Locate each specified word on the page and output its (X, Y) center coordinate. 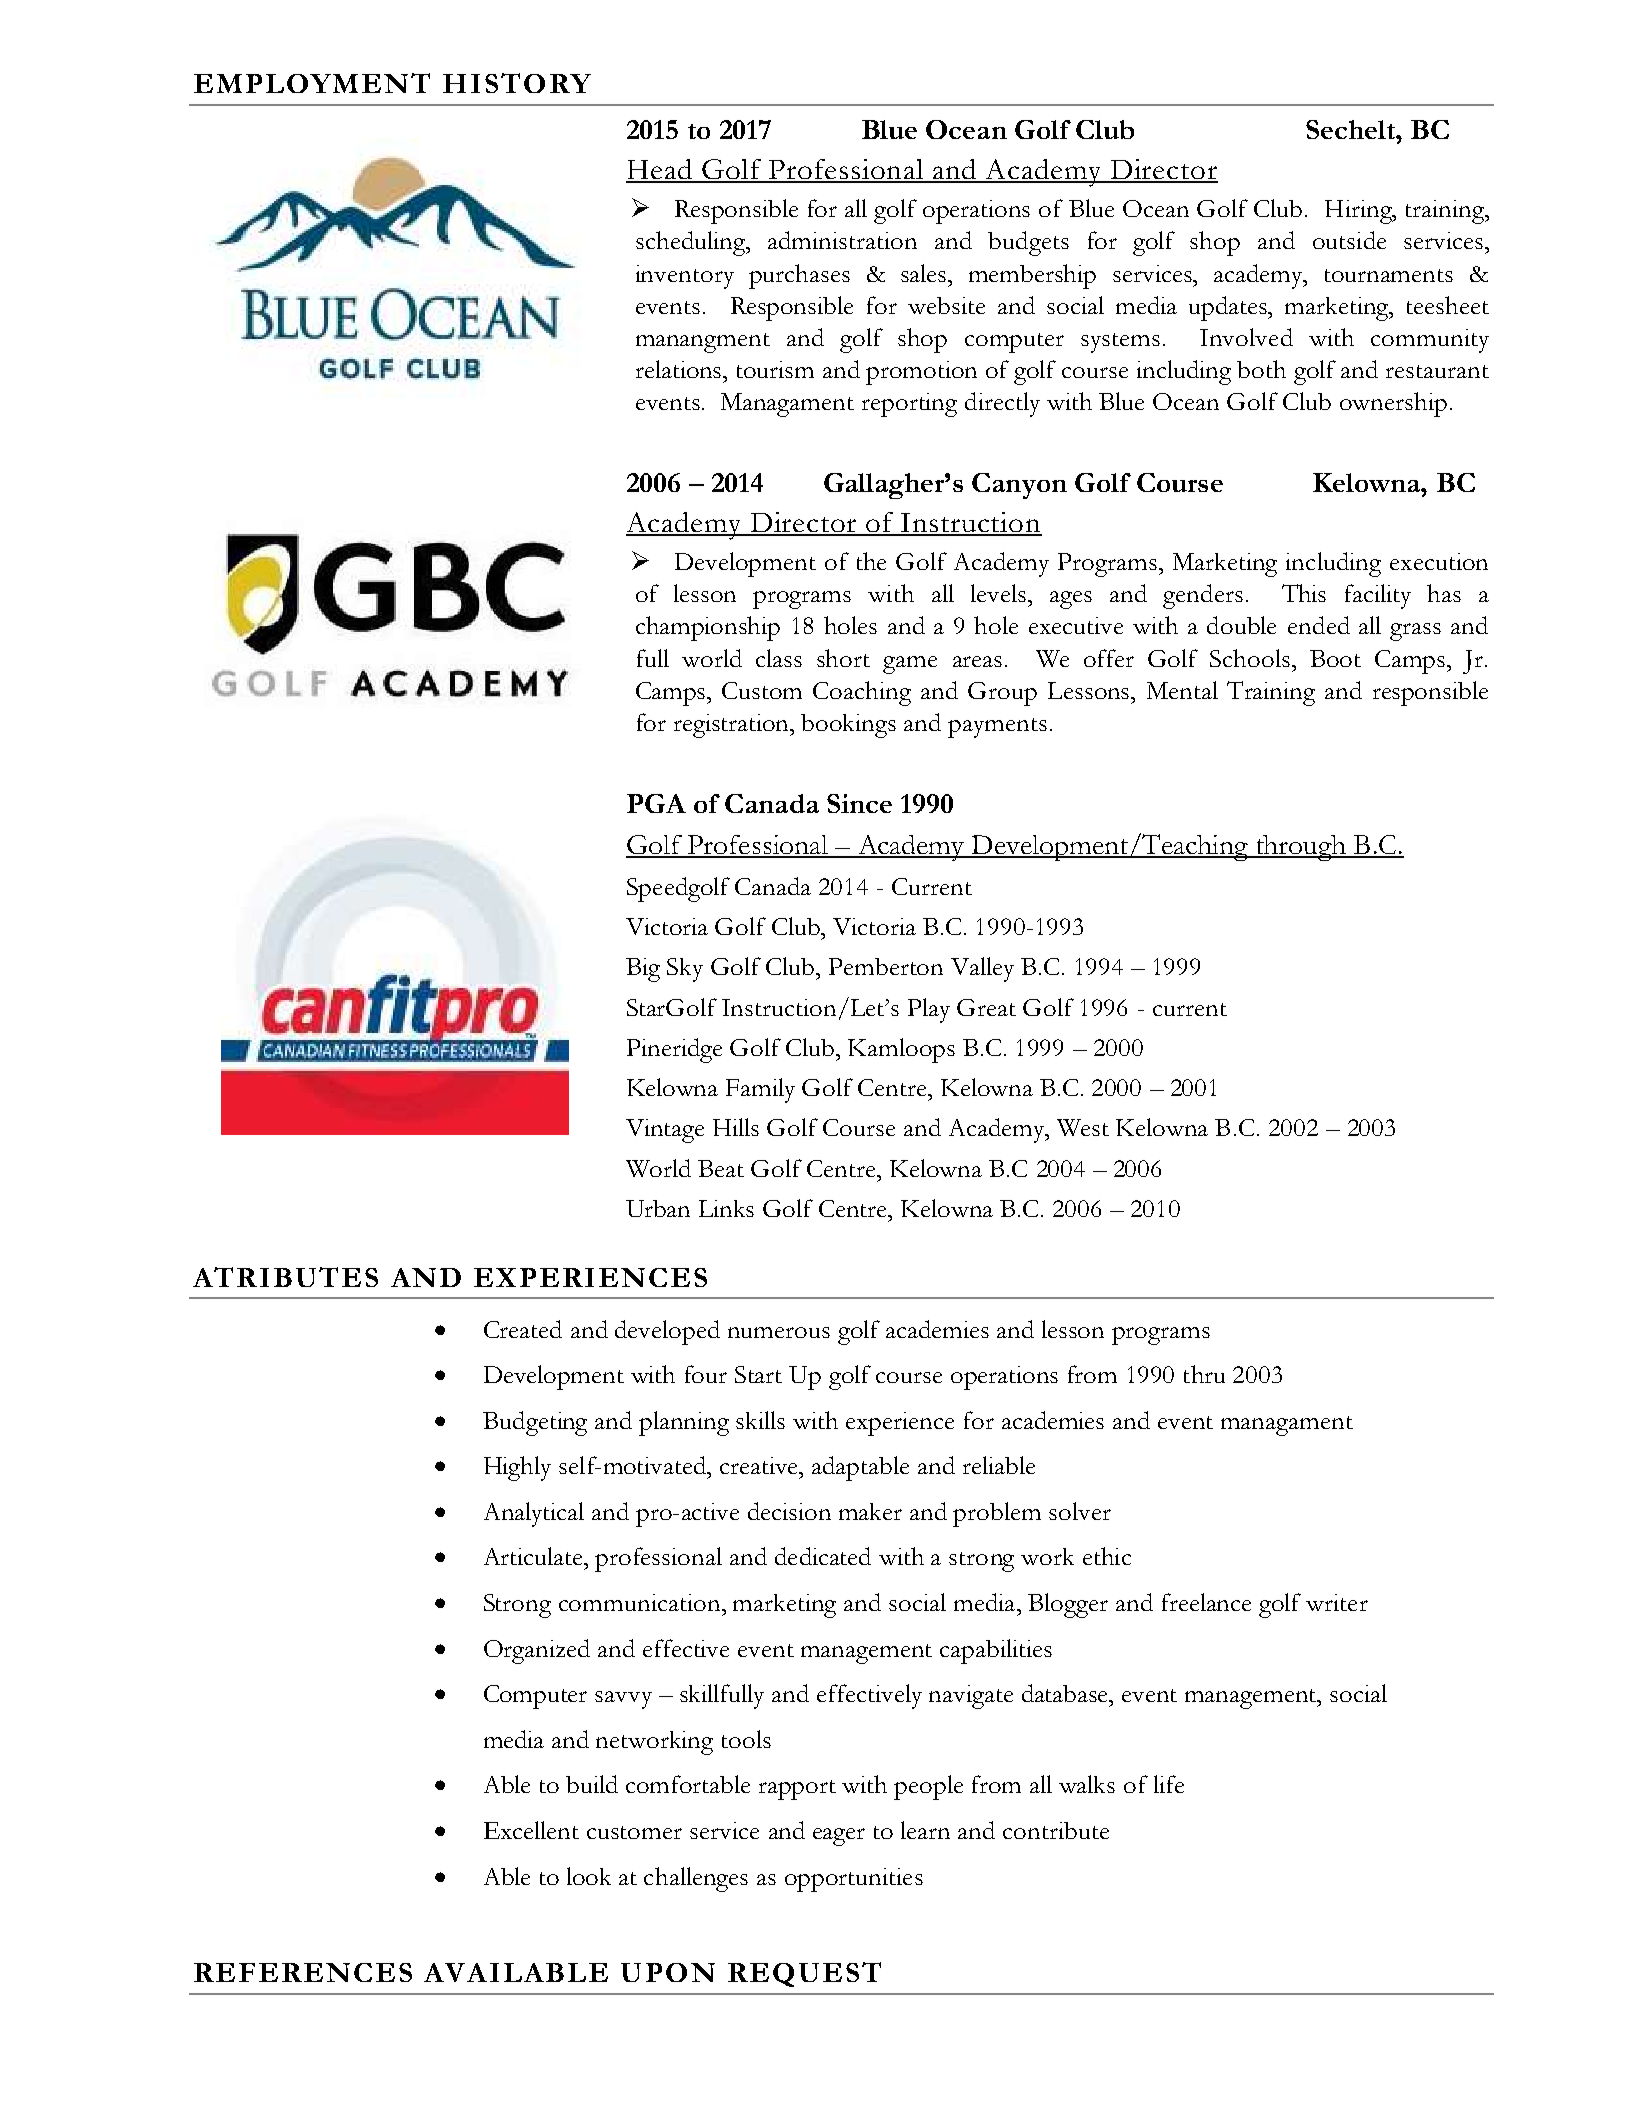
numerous (779, 1332)
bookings (848, 726)
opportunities (854, 1880)
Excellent (531, 1830)
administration (842, 240)
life (1169, 1784)
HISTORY (517, 83)
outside (1349, 240)
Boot (1335, 658)
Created (523, 1329)
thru (1204, 1374)
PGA (656, 803)
